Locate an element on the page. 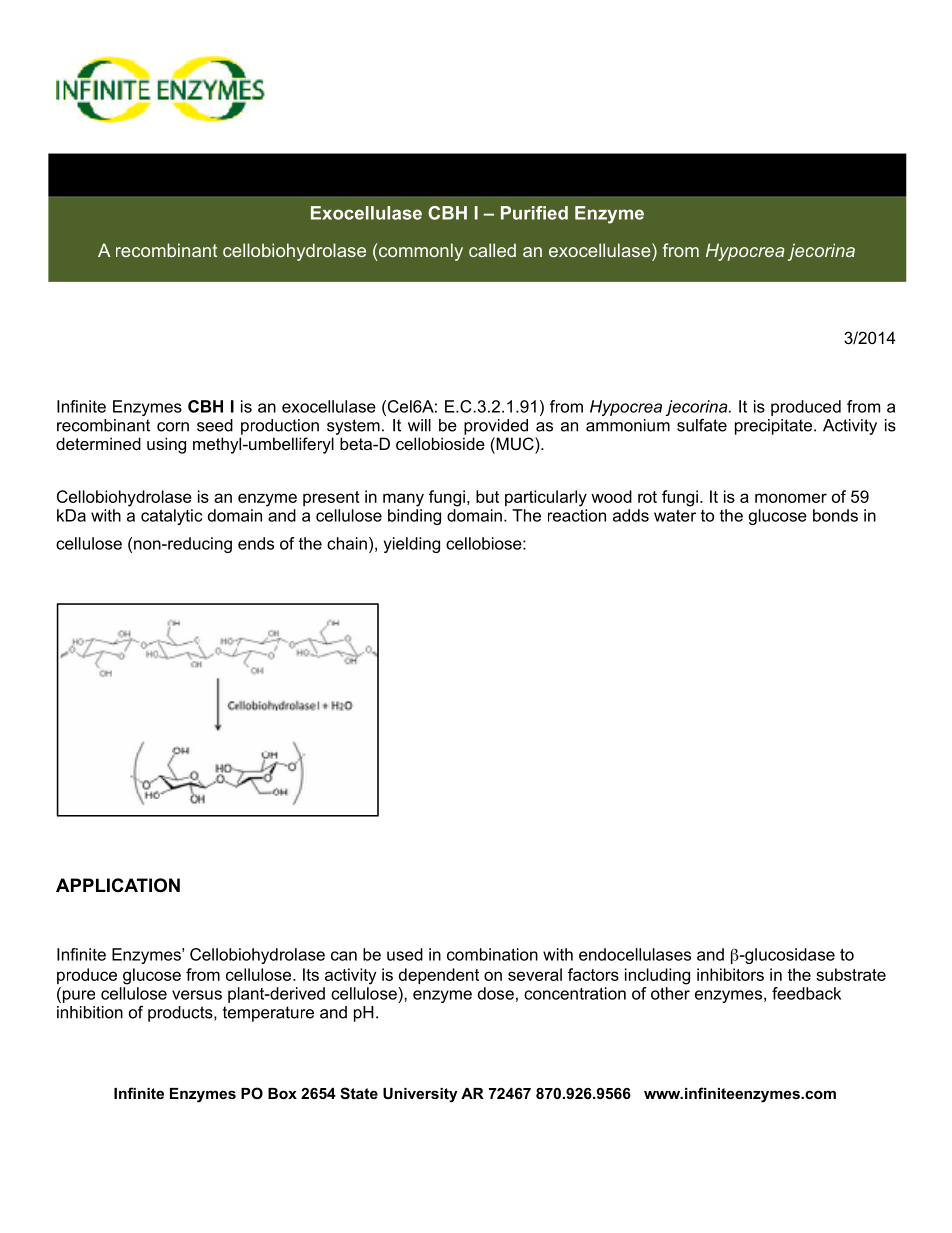 The width and height of the page is (952, 1233). products is located at coordinates (181, 1014).
